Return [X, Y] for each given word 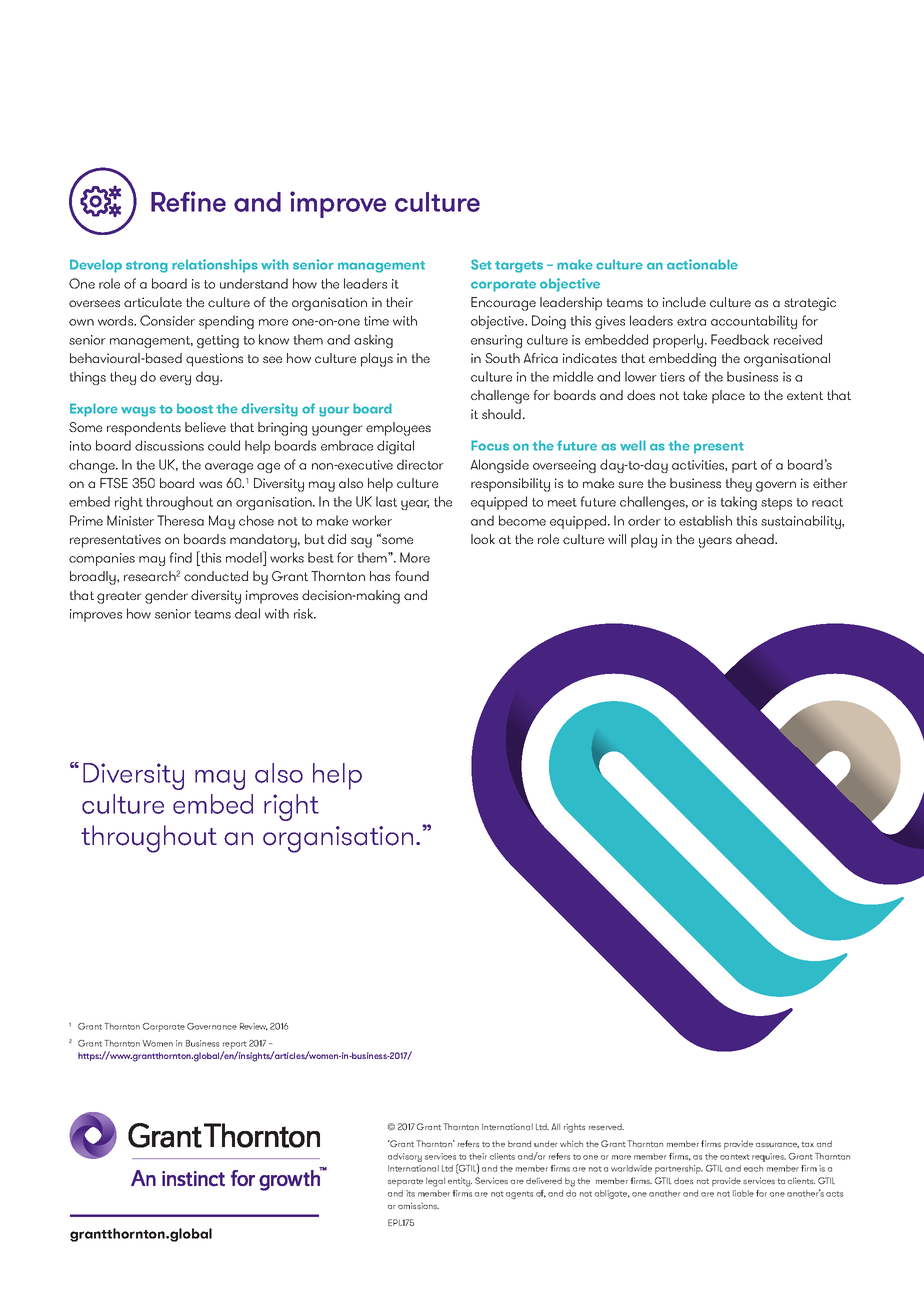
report [235, 1045]
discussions [169, 445]
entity [460, 1182]
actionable [702, 264]
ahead [756, 539]
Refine [188, 201]
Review [254, 1027]
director [420, 464]
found [412, 576]
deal [247, 613]
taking [738, 503]
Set [481, 264]
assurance [777, 1145]
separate [405, 1183]
